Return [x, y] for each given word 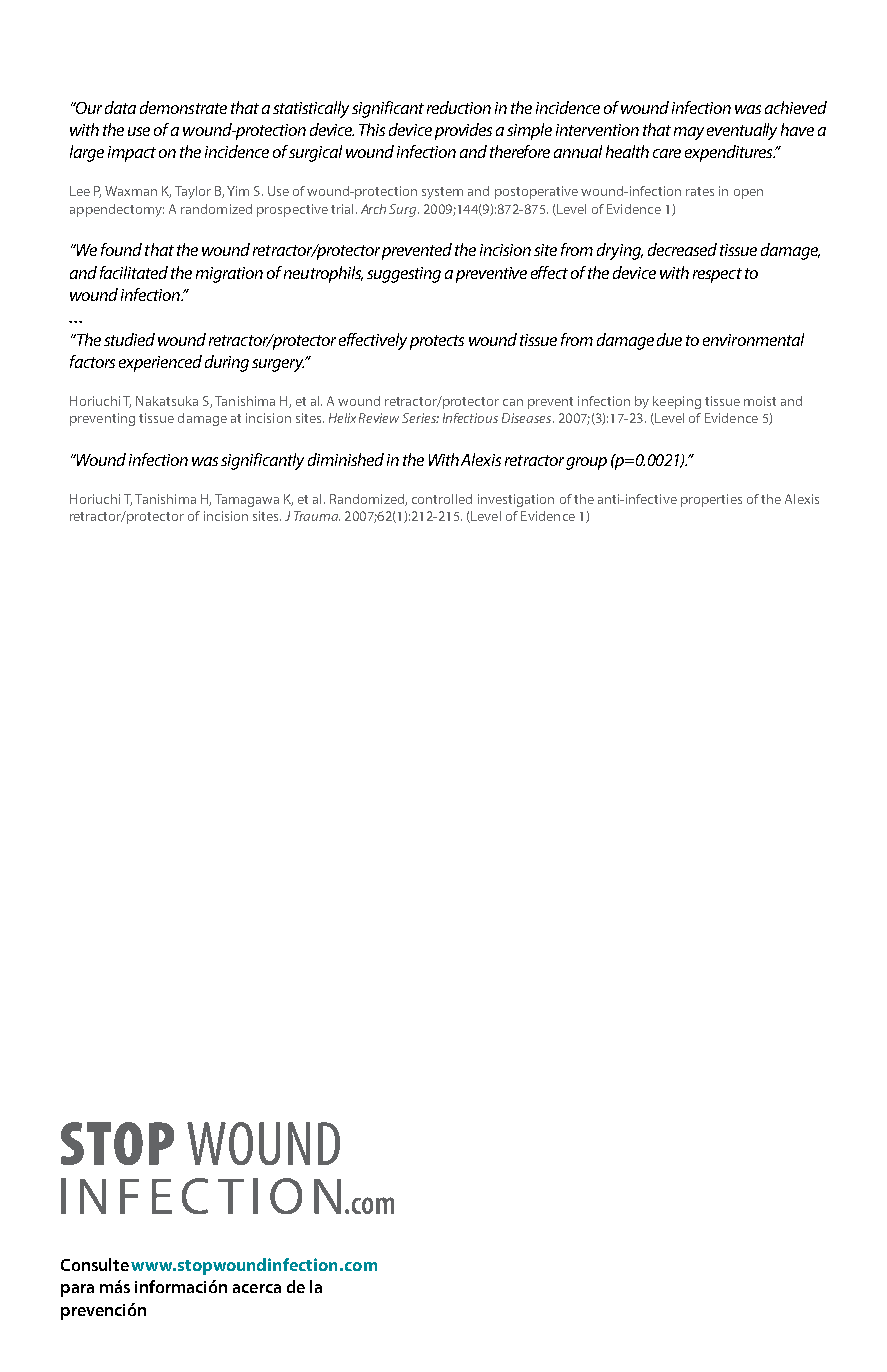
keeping [677, 402]
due [669, 339]
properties [711, 500]
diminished [346, 459]
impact [132, 154]
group [586, 463]
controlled [442, 499]
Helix [342, 418]
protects [437, 342]
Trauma [317, 516]
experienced [160, 363]
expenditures [730, 153]
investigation [516, 500]
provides [463, 131]
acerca [257, 1288]
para [77, 1290]
